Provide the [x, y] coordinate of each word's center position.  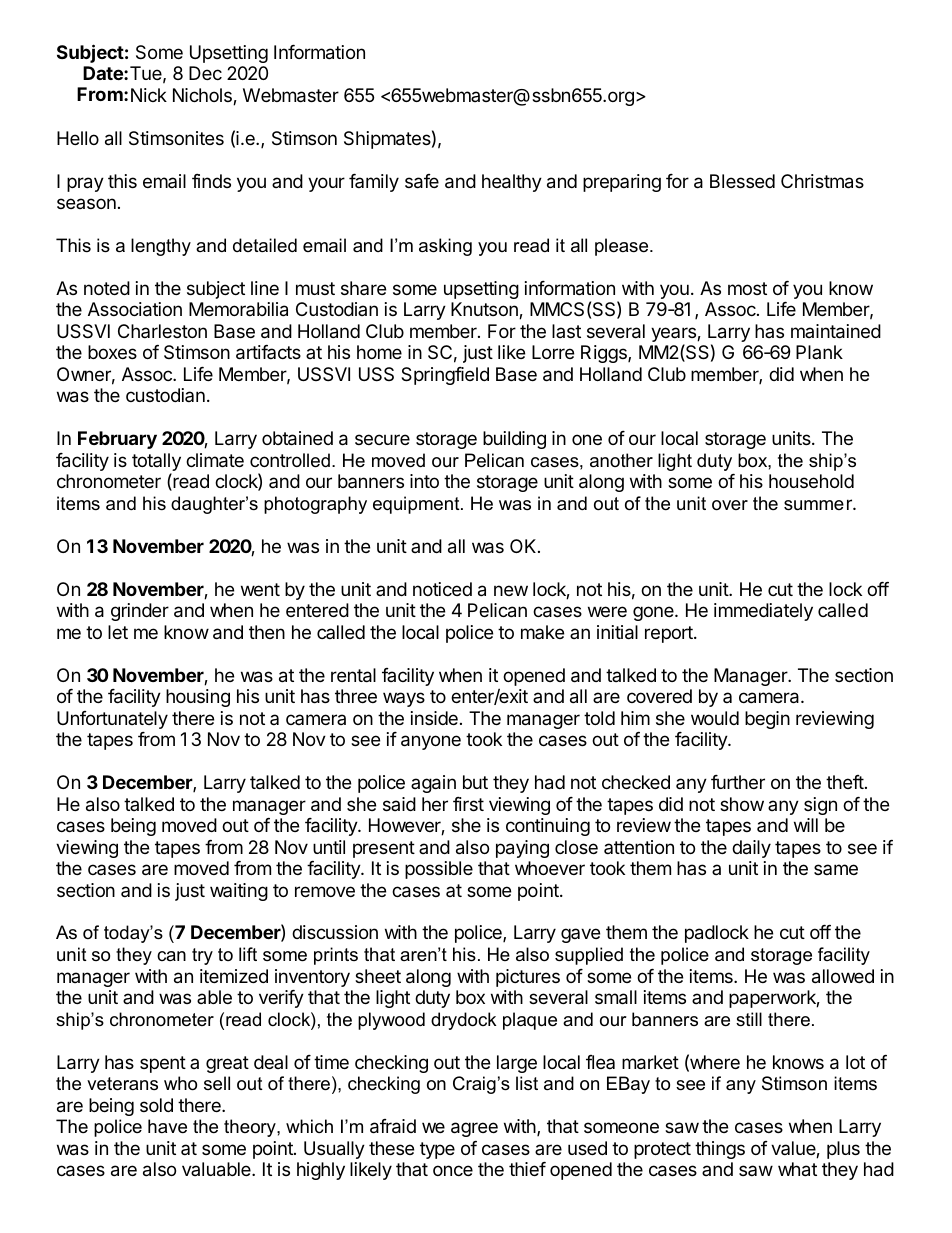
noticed [442, 589]
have [167, 1126]
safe [422, 181]
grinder [140, 612]
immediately [763, 612]
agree [474, 1129]
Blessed [742, 181]
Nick [149, 95]
